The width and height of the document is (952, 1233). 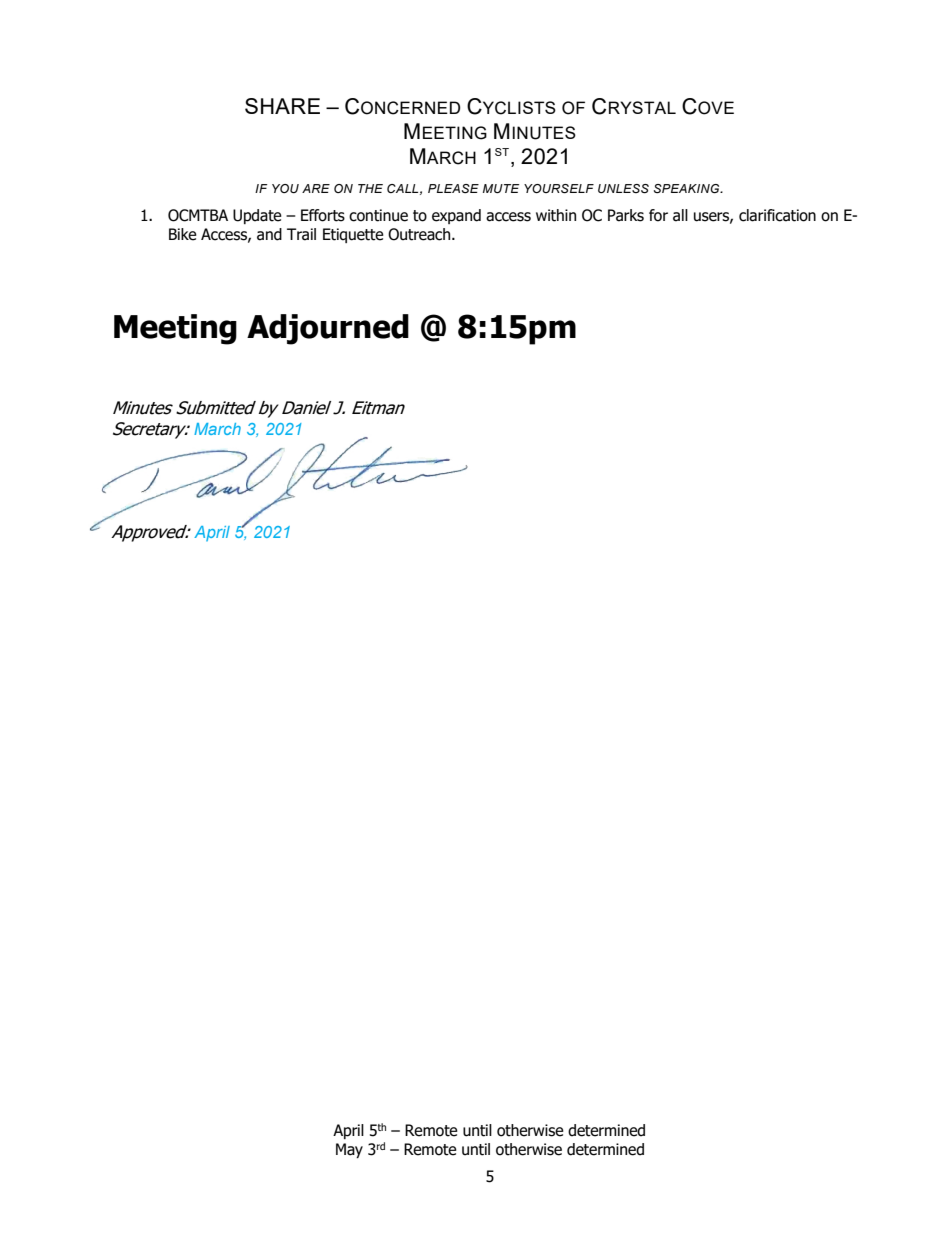 What do you see at coordinates (349, 1150) in the document?
I see `May` at bounding box center [349, 1150].
